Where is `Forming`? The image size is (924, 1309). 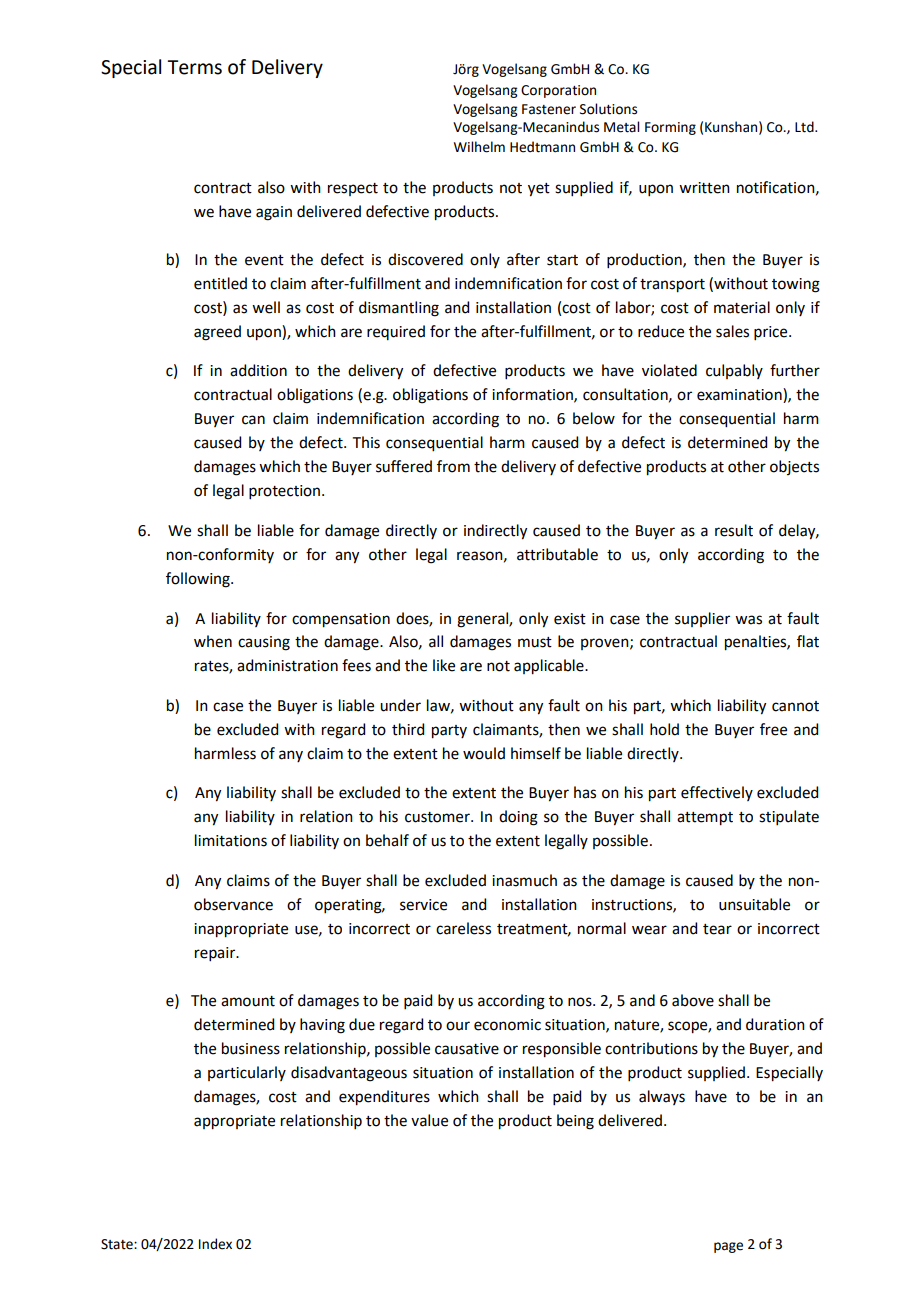
Forming is located at coordinates (670, 128).
